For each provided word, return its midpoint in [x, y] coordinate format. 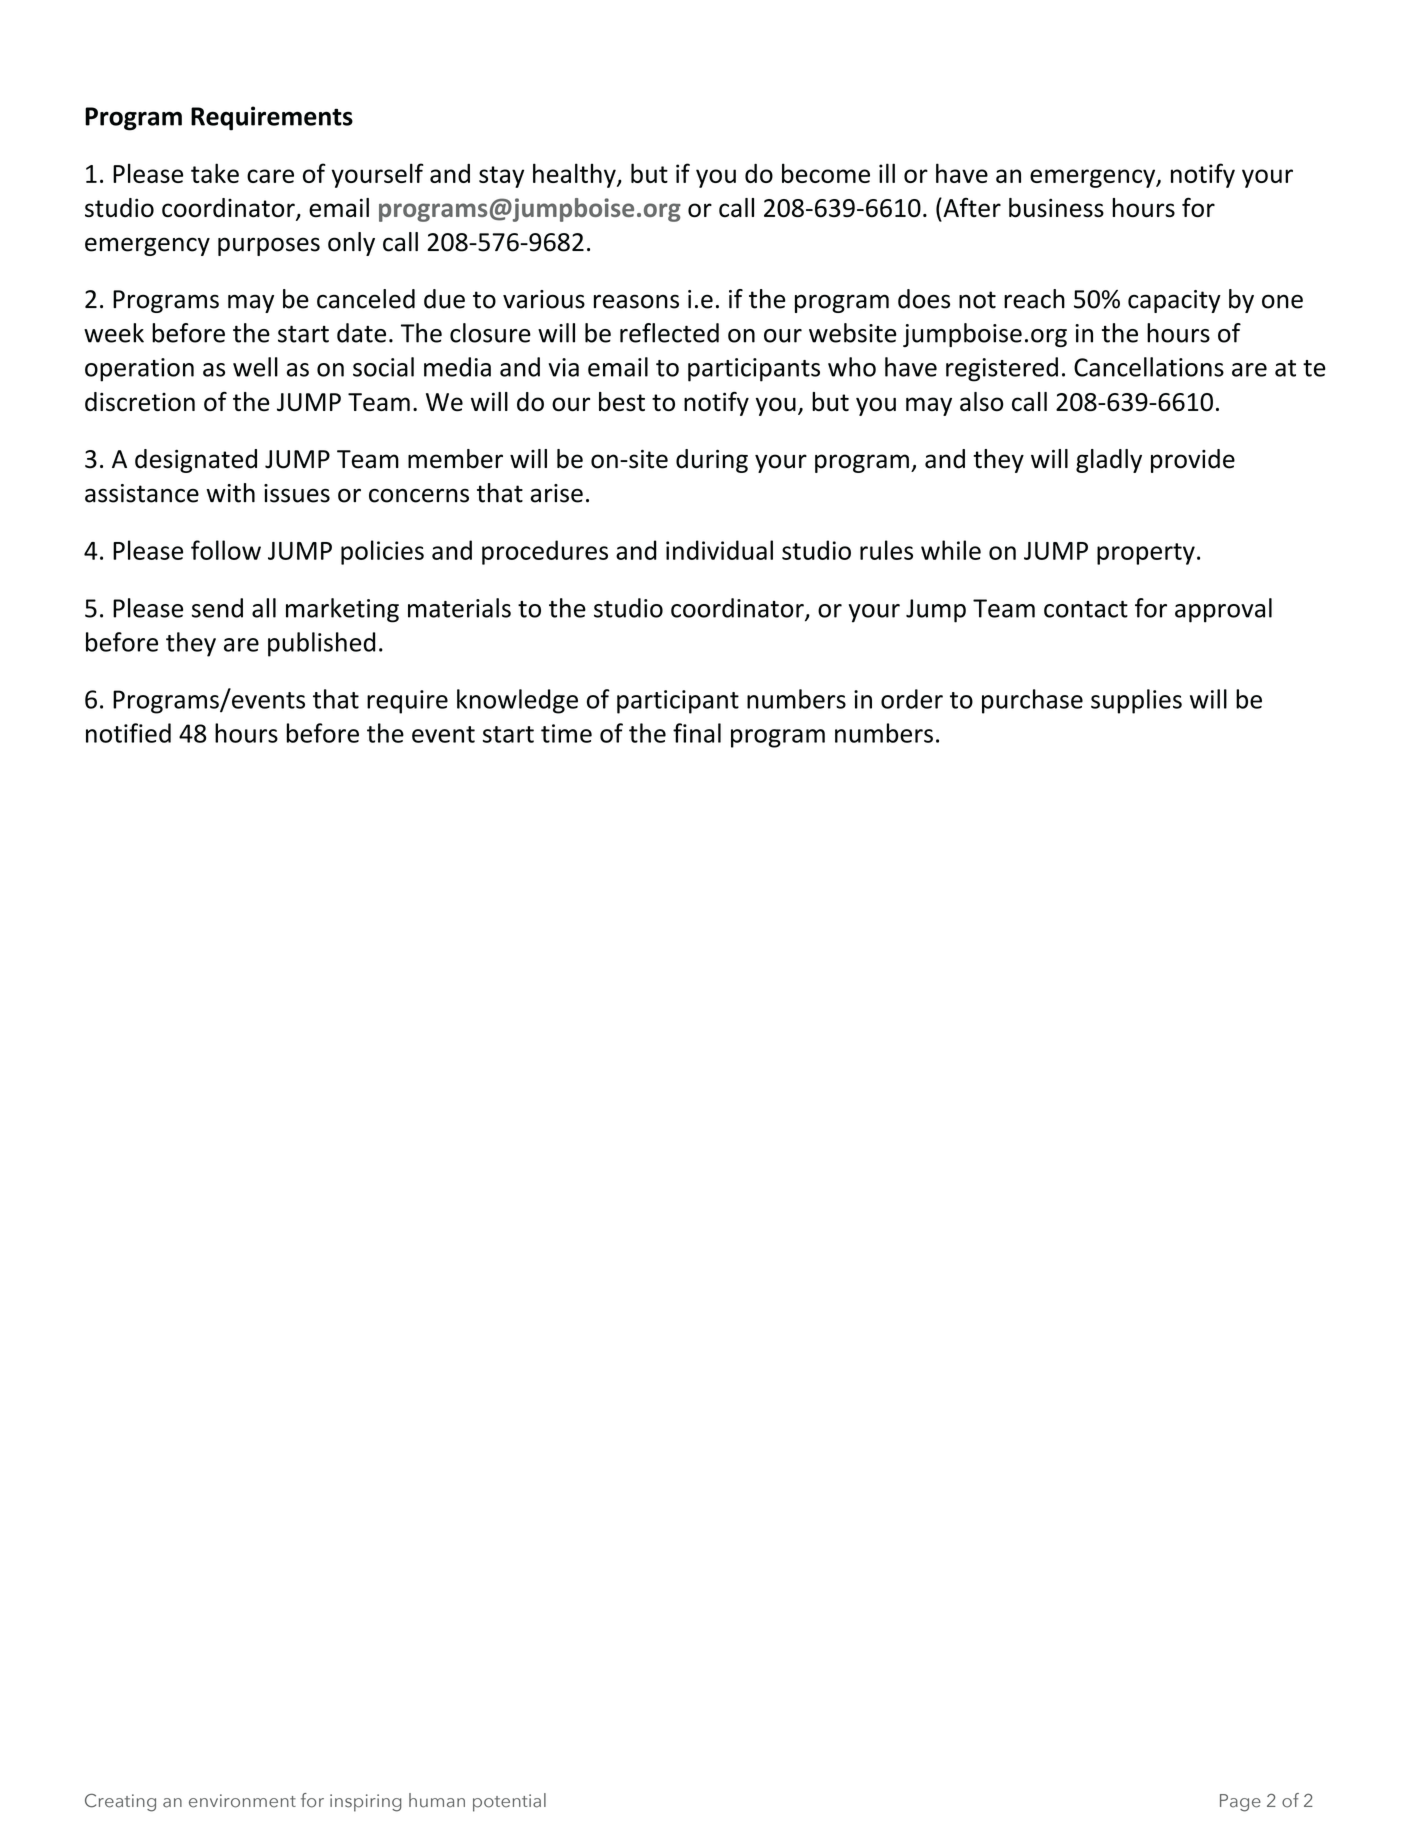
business [1056, 208]
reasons [636, 301]
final [697, 733]
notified [128, 733]
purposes [269, 246]
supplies [1136, 701]
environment [242, 1801]
